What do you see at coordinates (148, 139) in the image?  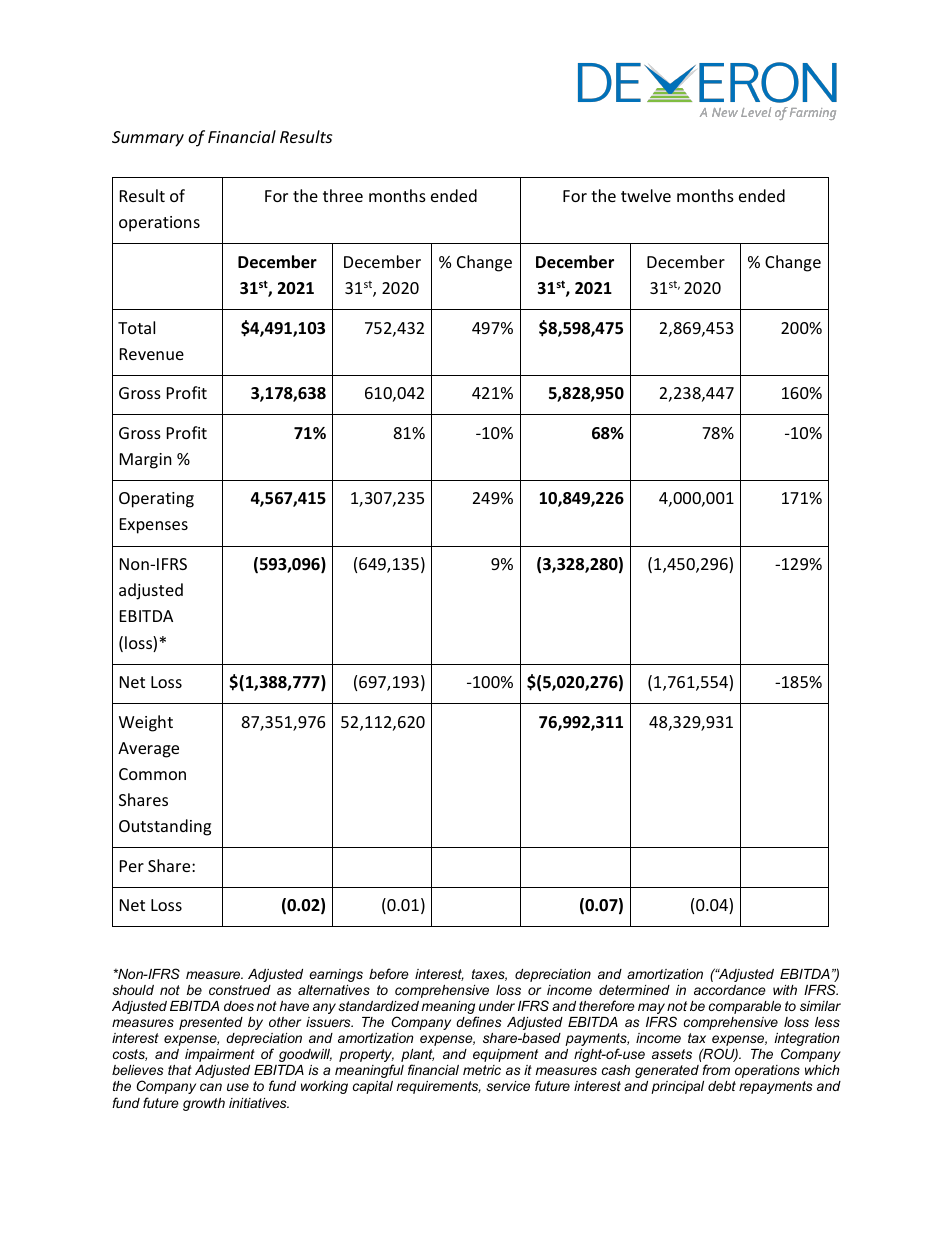 I see `Summary` at bounding box center [148, 139].
